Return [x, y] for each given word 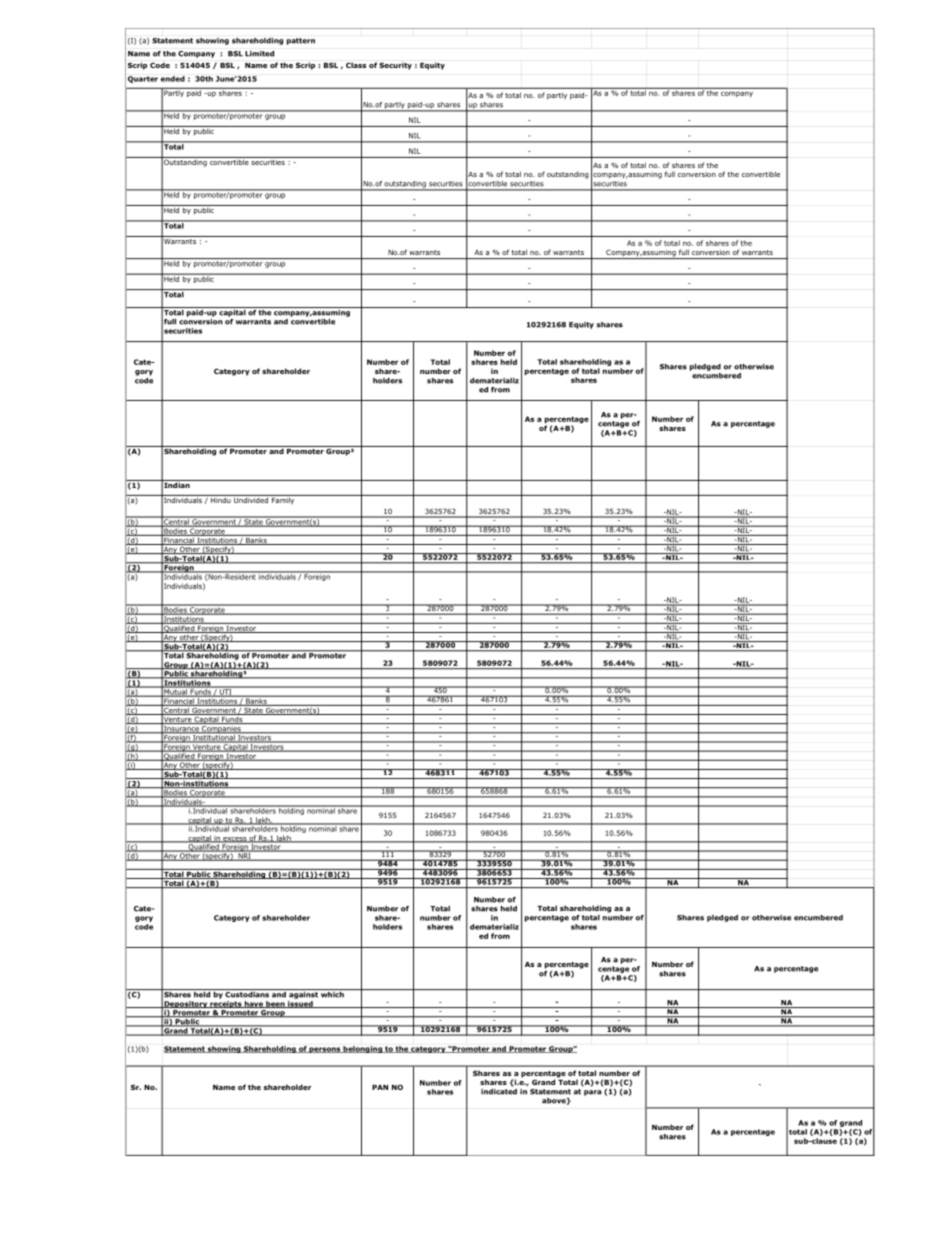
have [254, 1004]
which [332, 993]
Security [395, 66]
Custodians [247, 993]
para [592, 1093]
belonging [363, 1049]
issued [300, 1004]
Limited [259, 54]
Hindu [221, 499]
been [275, 1004]
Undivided [251, 499]
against [303, 994]
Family [283, 500]
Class [356, 65]
